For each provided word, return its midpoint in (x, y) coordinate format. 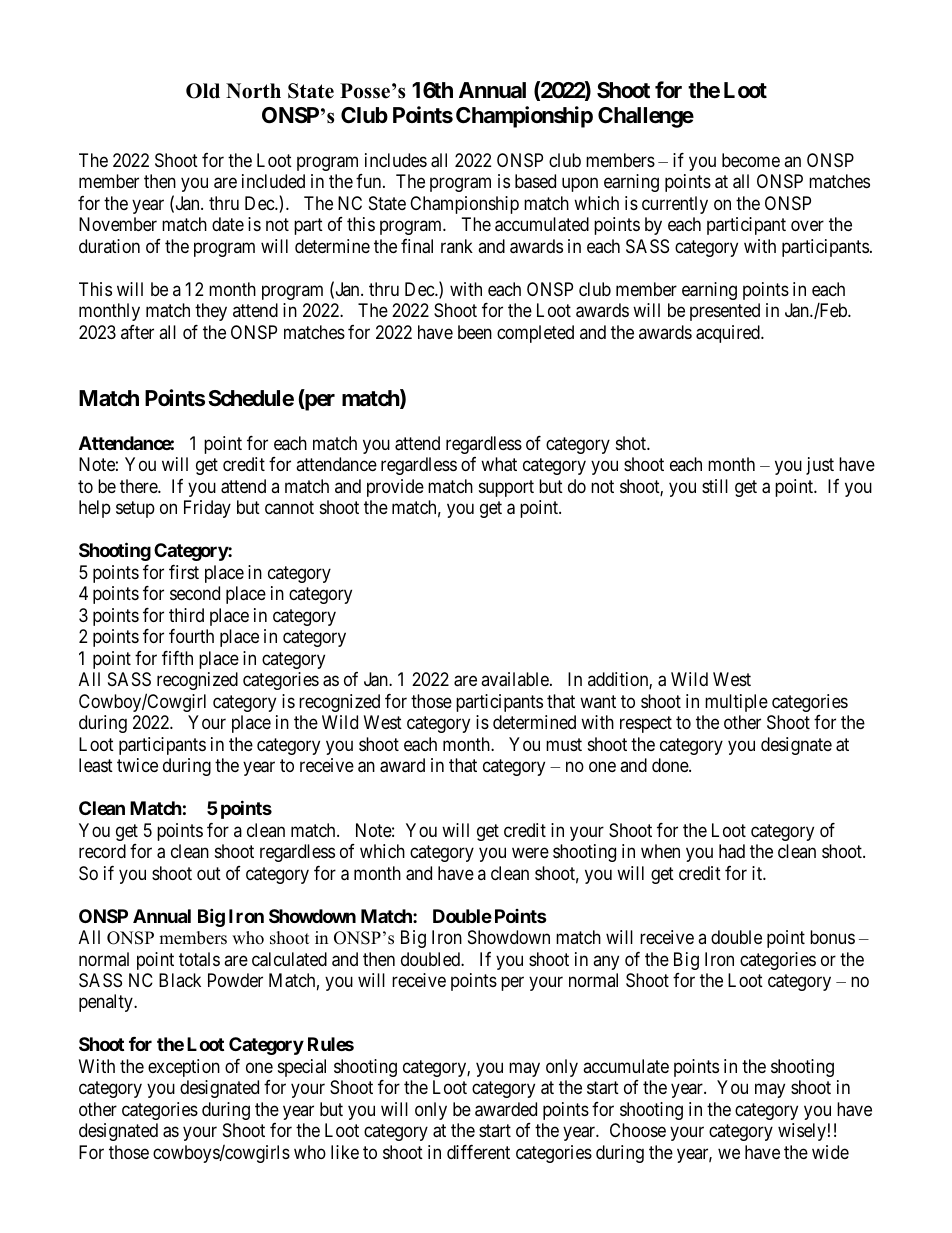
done (671, 765)
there (139, 486)
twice (137, 765)
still (715, 486)
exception (184, 1068)
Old (203, 91)
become (751, 160)
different (478, 1152)
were (530, 853)
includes (396, 160)
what (499, 464)
